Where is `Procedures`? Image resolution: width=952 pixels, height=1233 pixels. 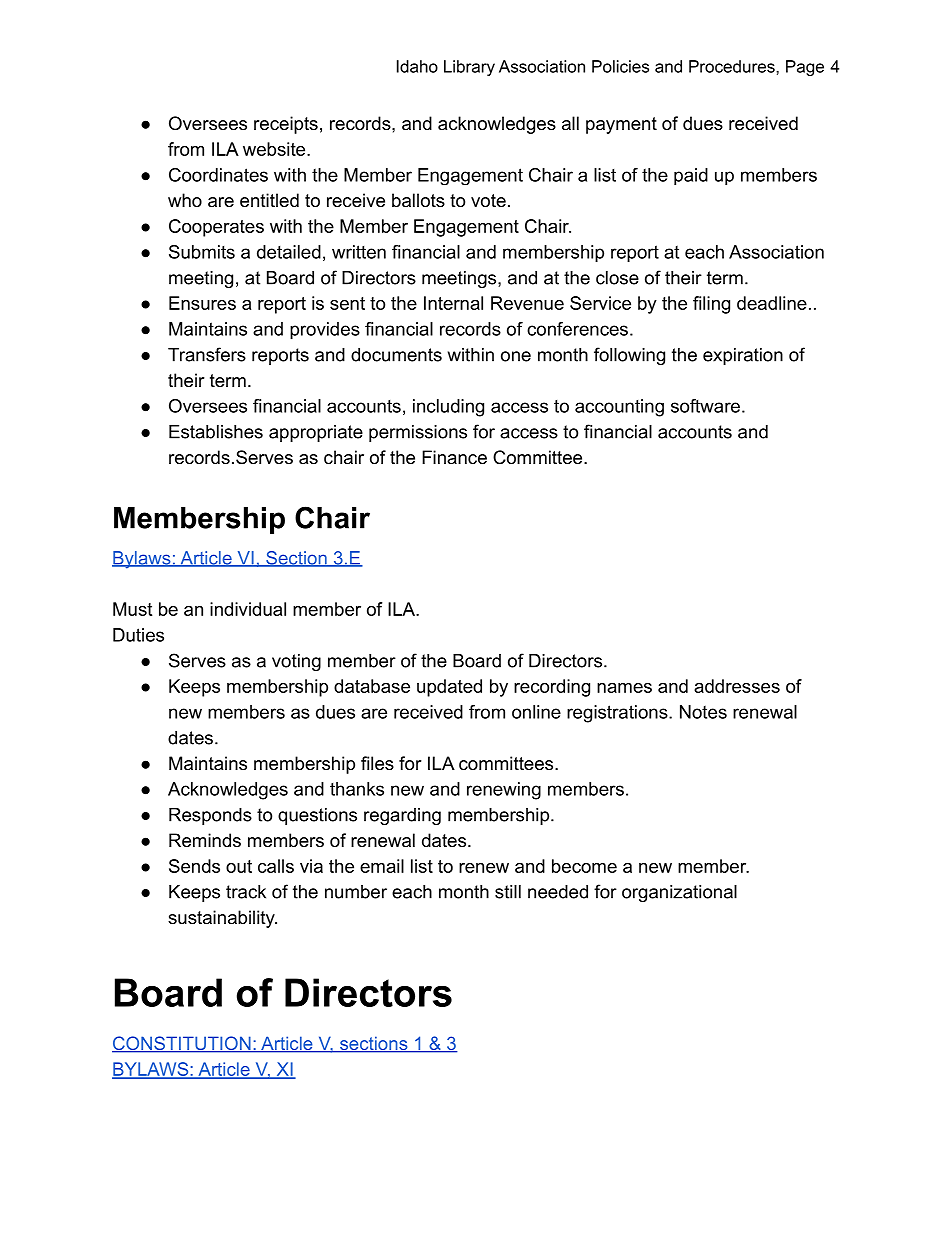 Procedures is located at coordinates (733, 66).
